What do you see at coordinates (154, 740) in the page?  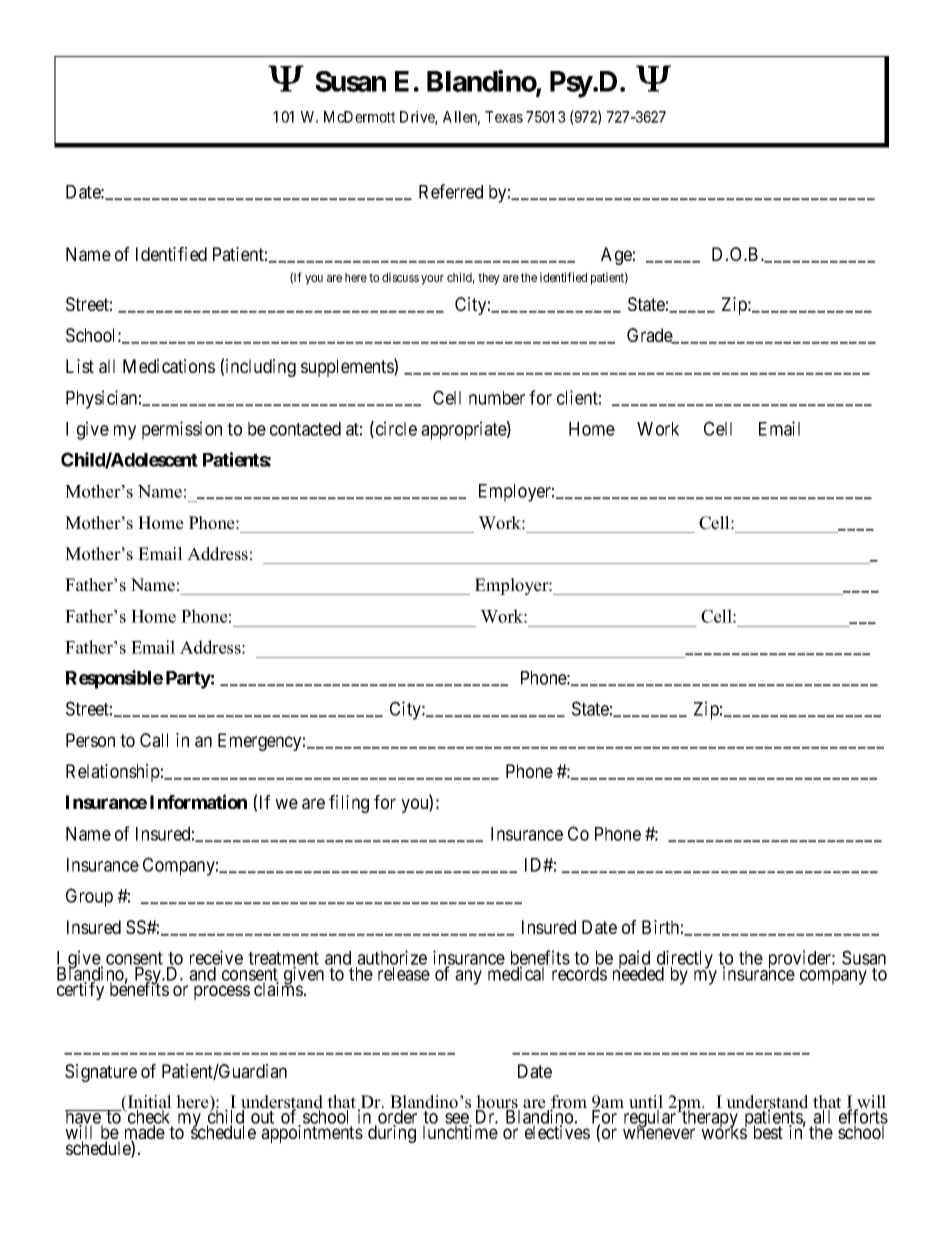 I see `Call` at bounding box center [154, 740].
